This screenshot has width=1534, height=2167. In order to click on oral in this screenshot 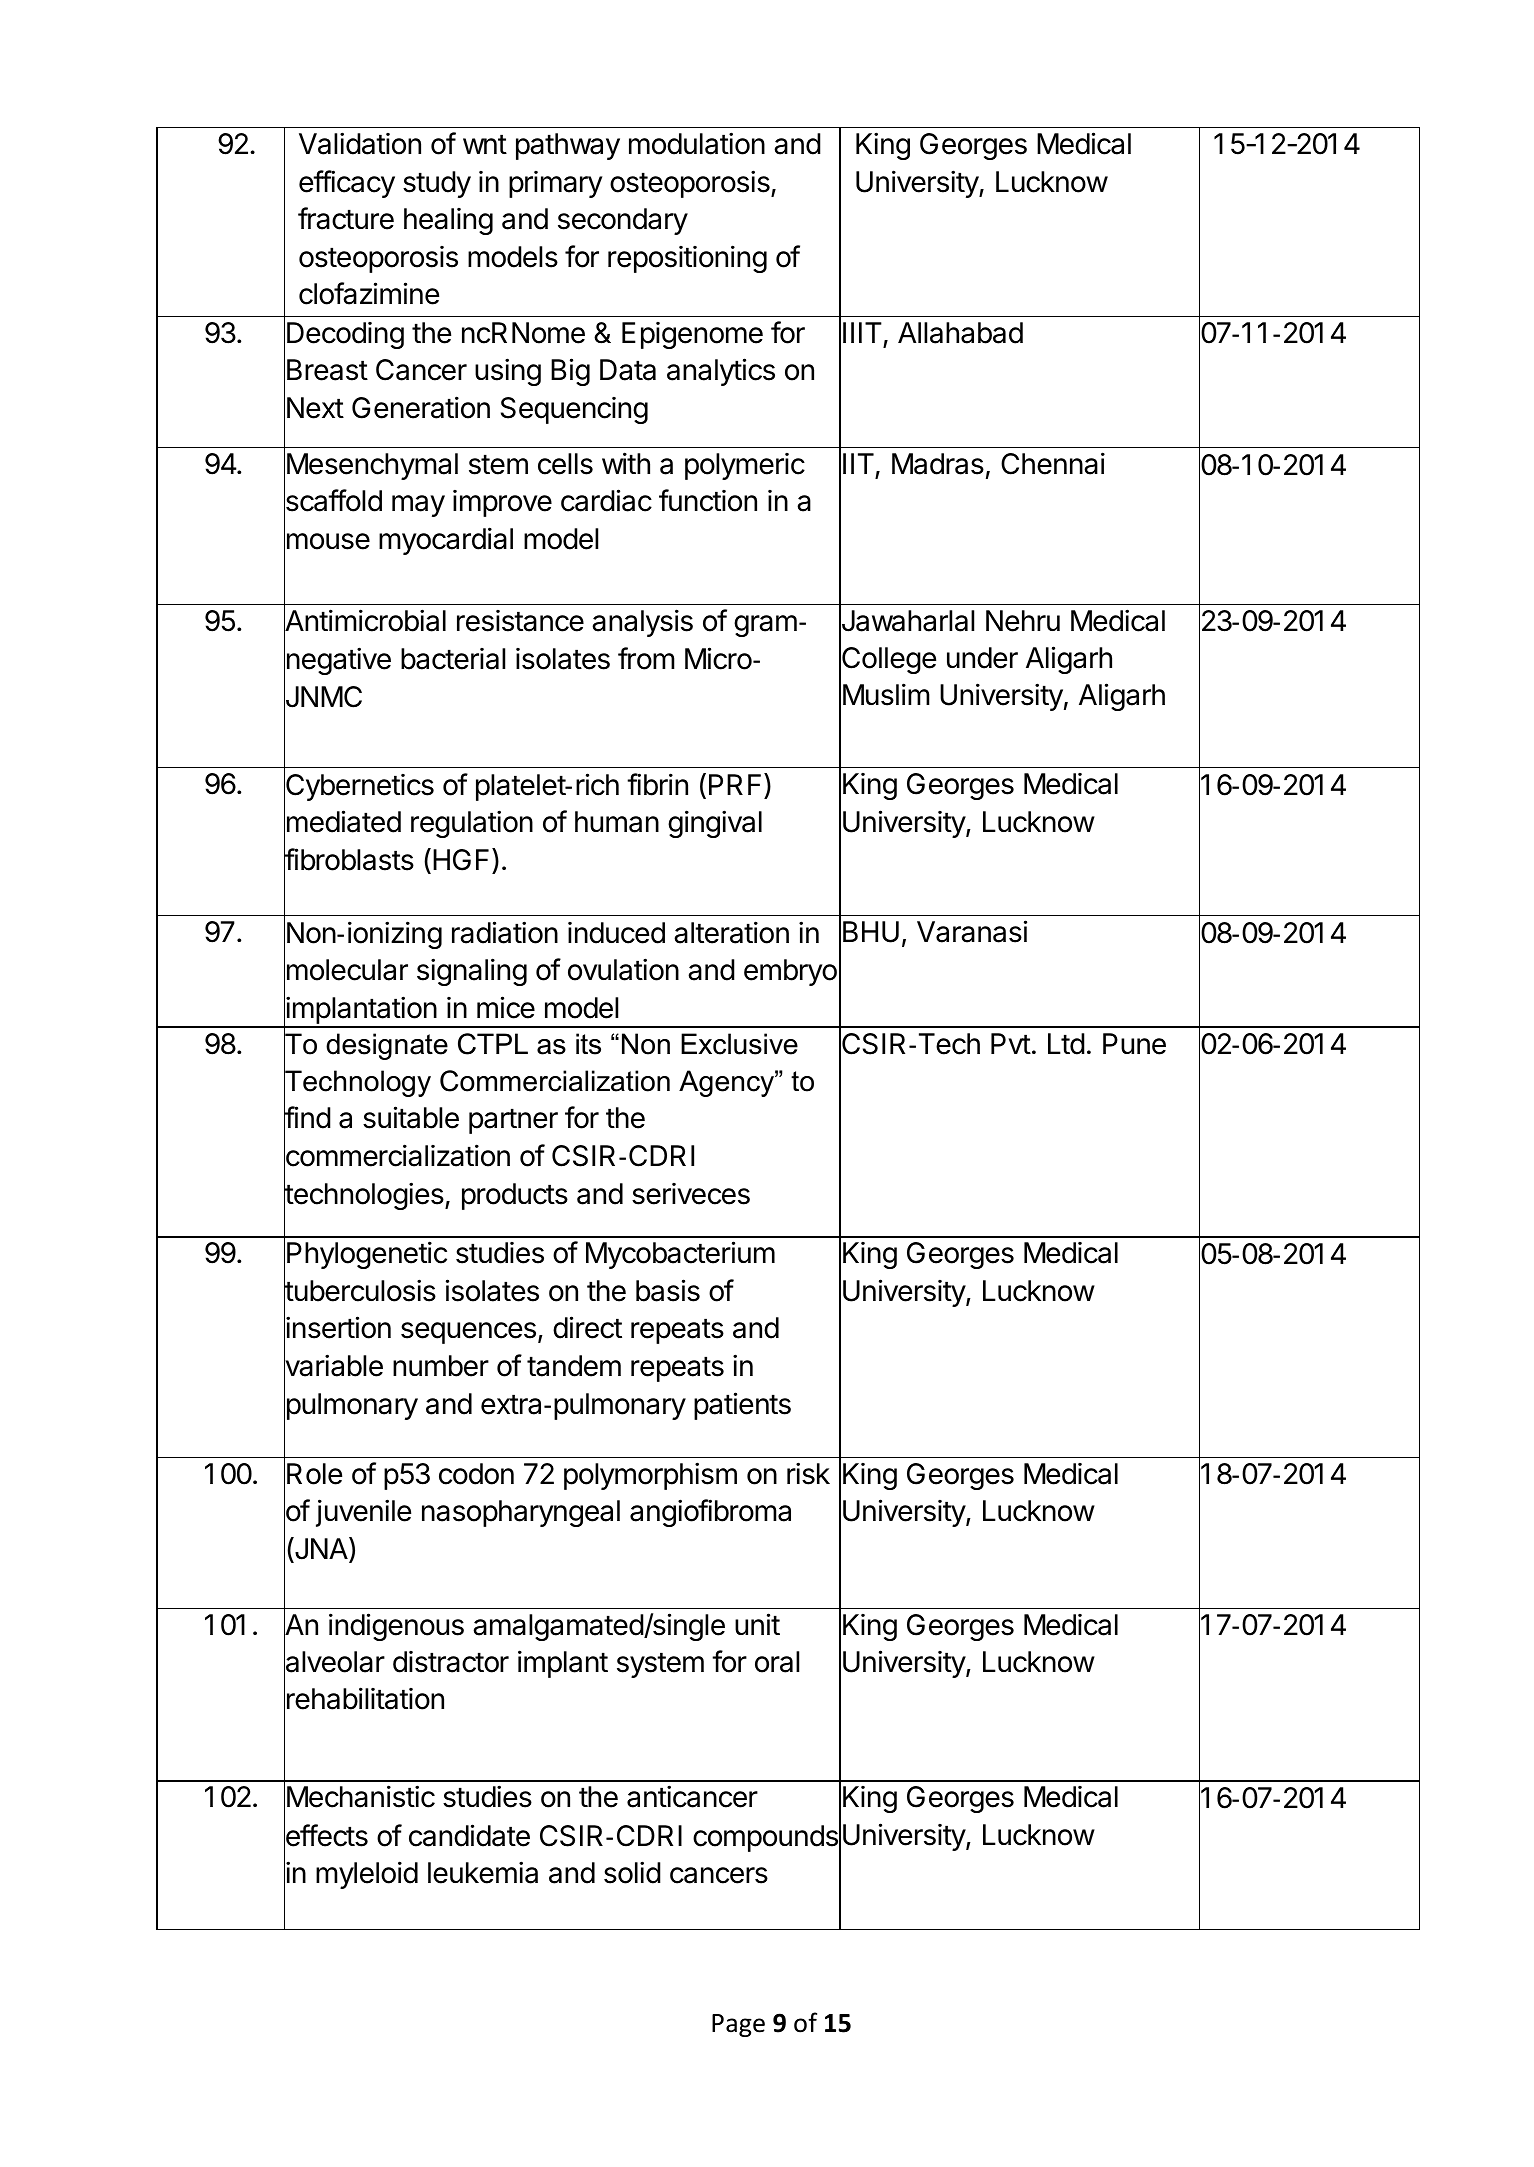, I will do `click(777, 1662)`.
